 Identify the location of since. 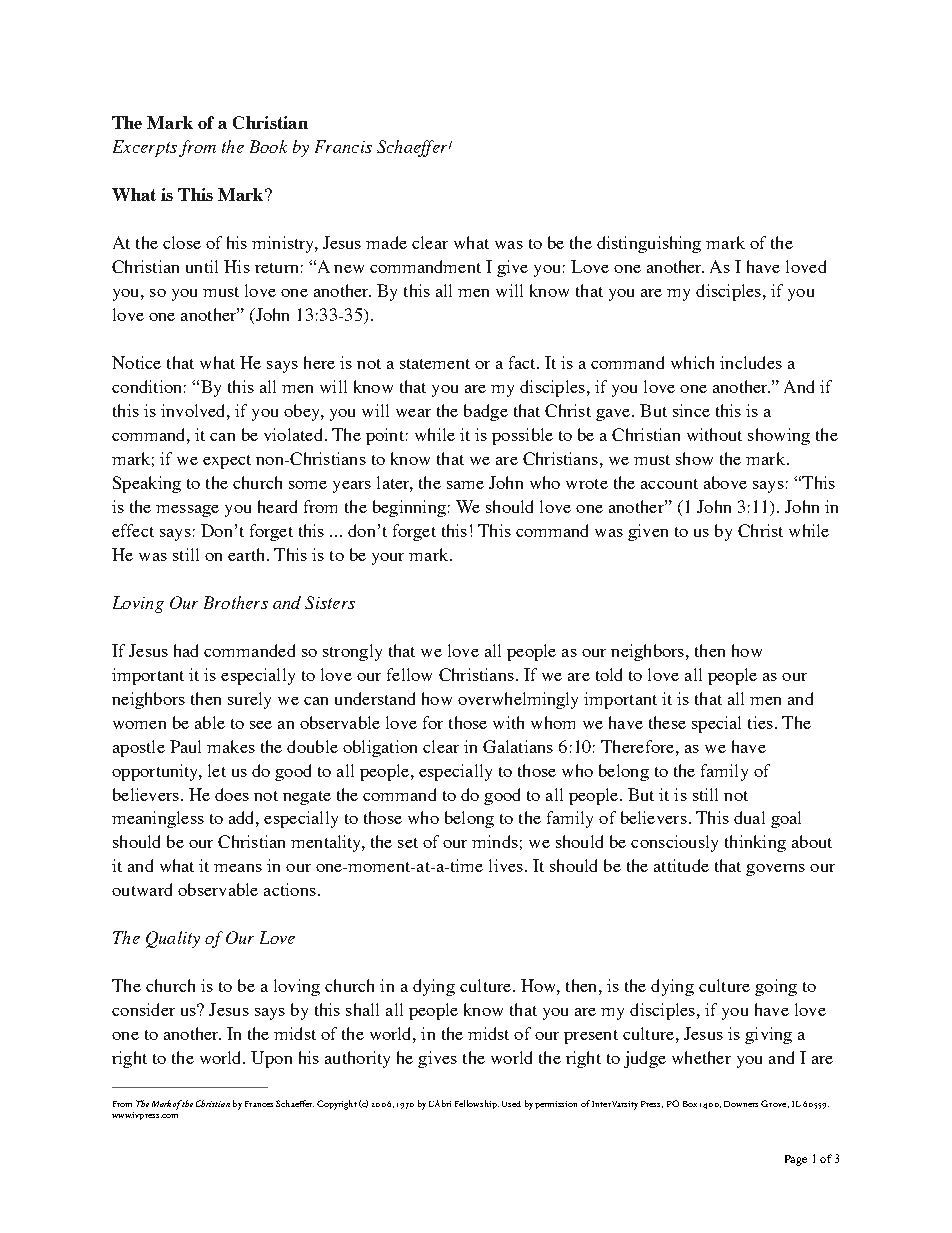
(691, 410).
